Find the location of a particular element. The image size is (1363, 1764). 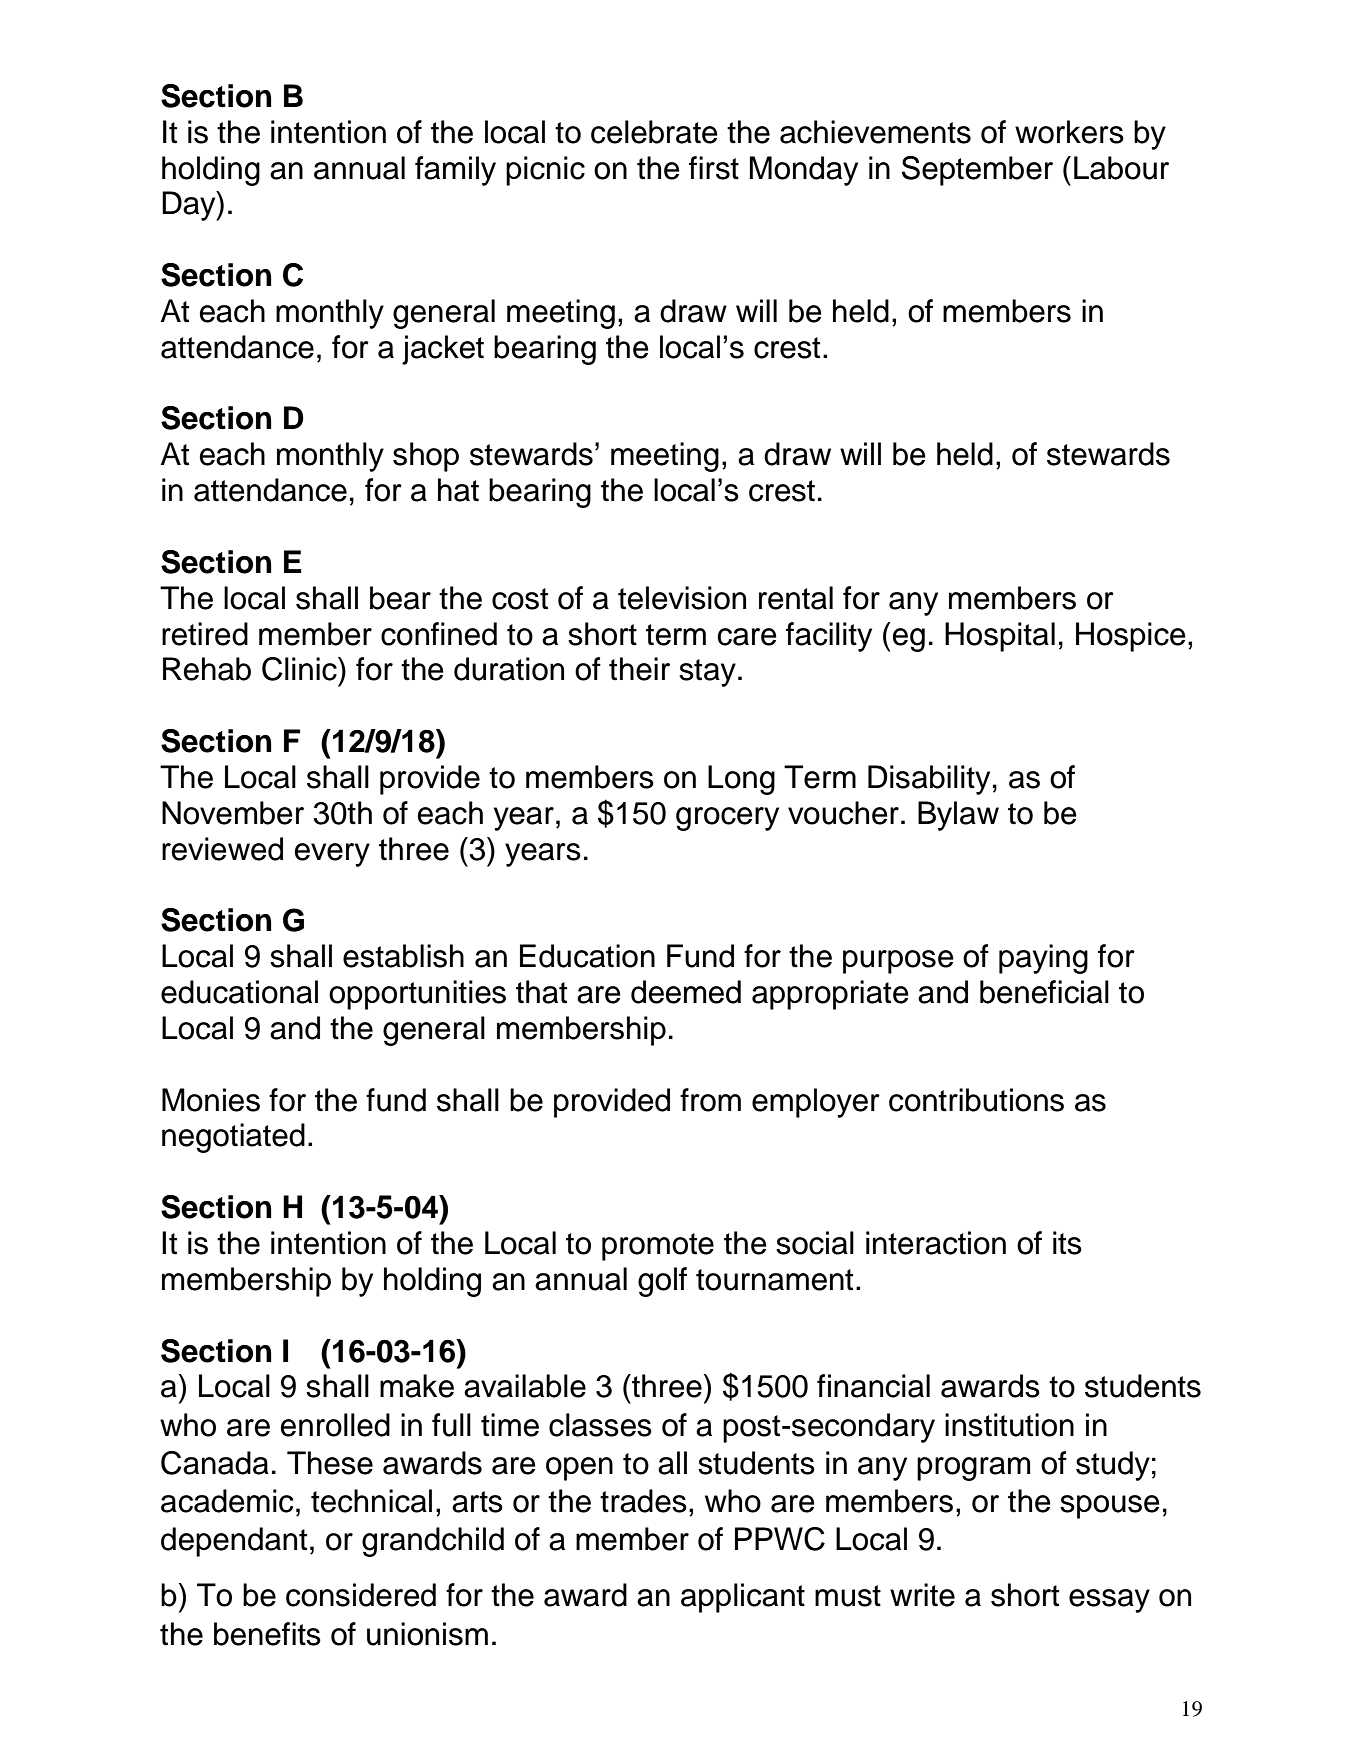

considered is located at coordinates (361, 1595).
